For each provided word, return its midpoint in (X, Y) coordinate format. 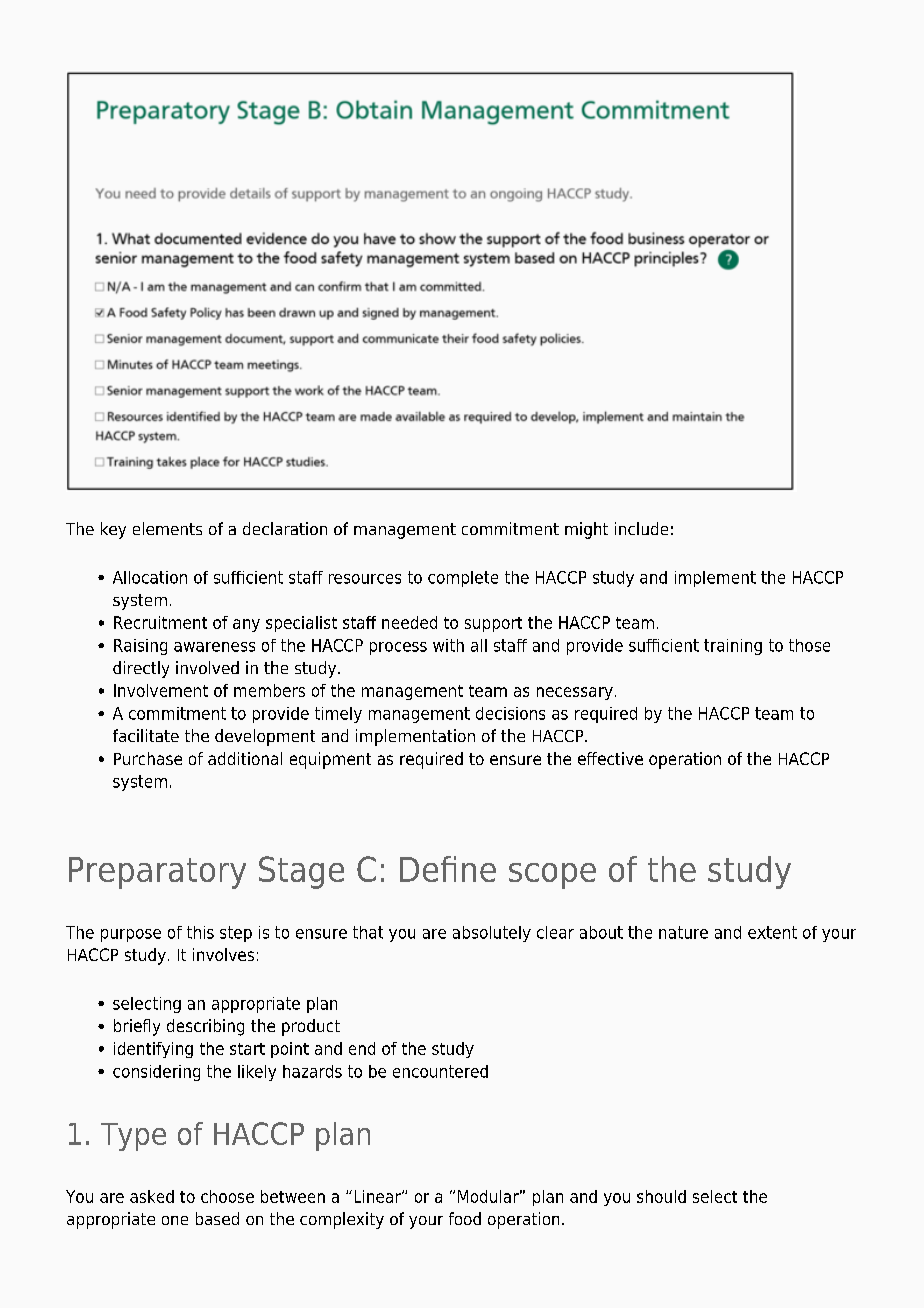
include (641, 528)
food (465, 1218)
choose (227, 1196)
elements (167, 528)
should (661, 1196)
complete (463, 579)
